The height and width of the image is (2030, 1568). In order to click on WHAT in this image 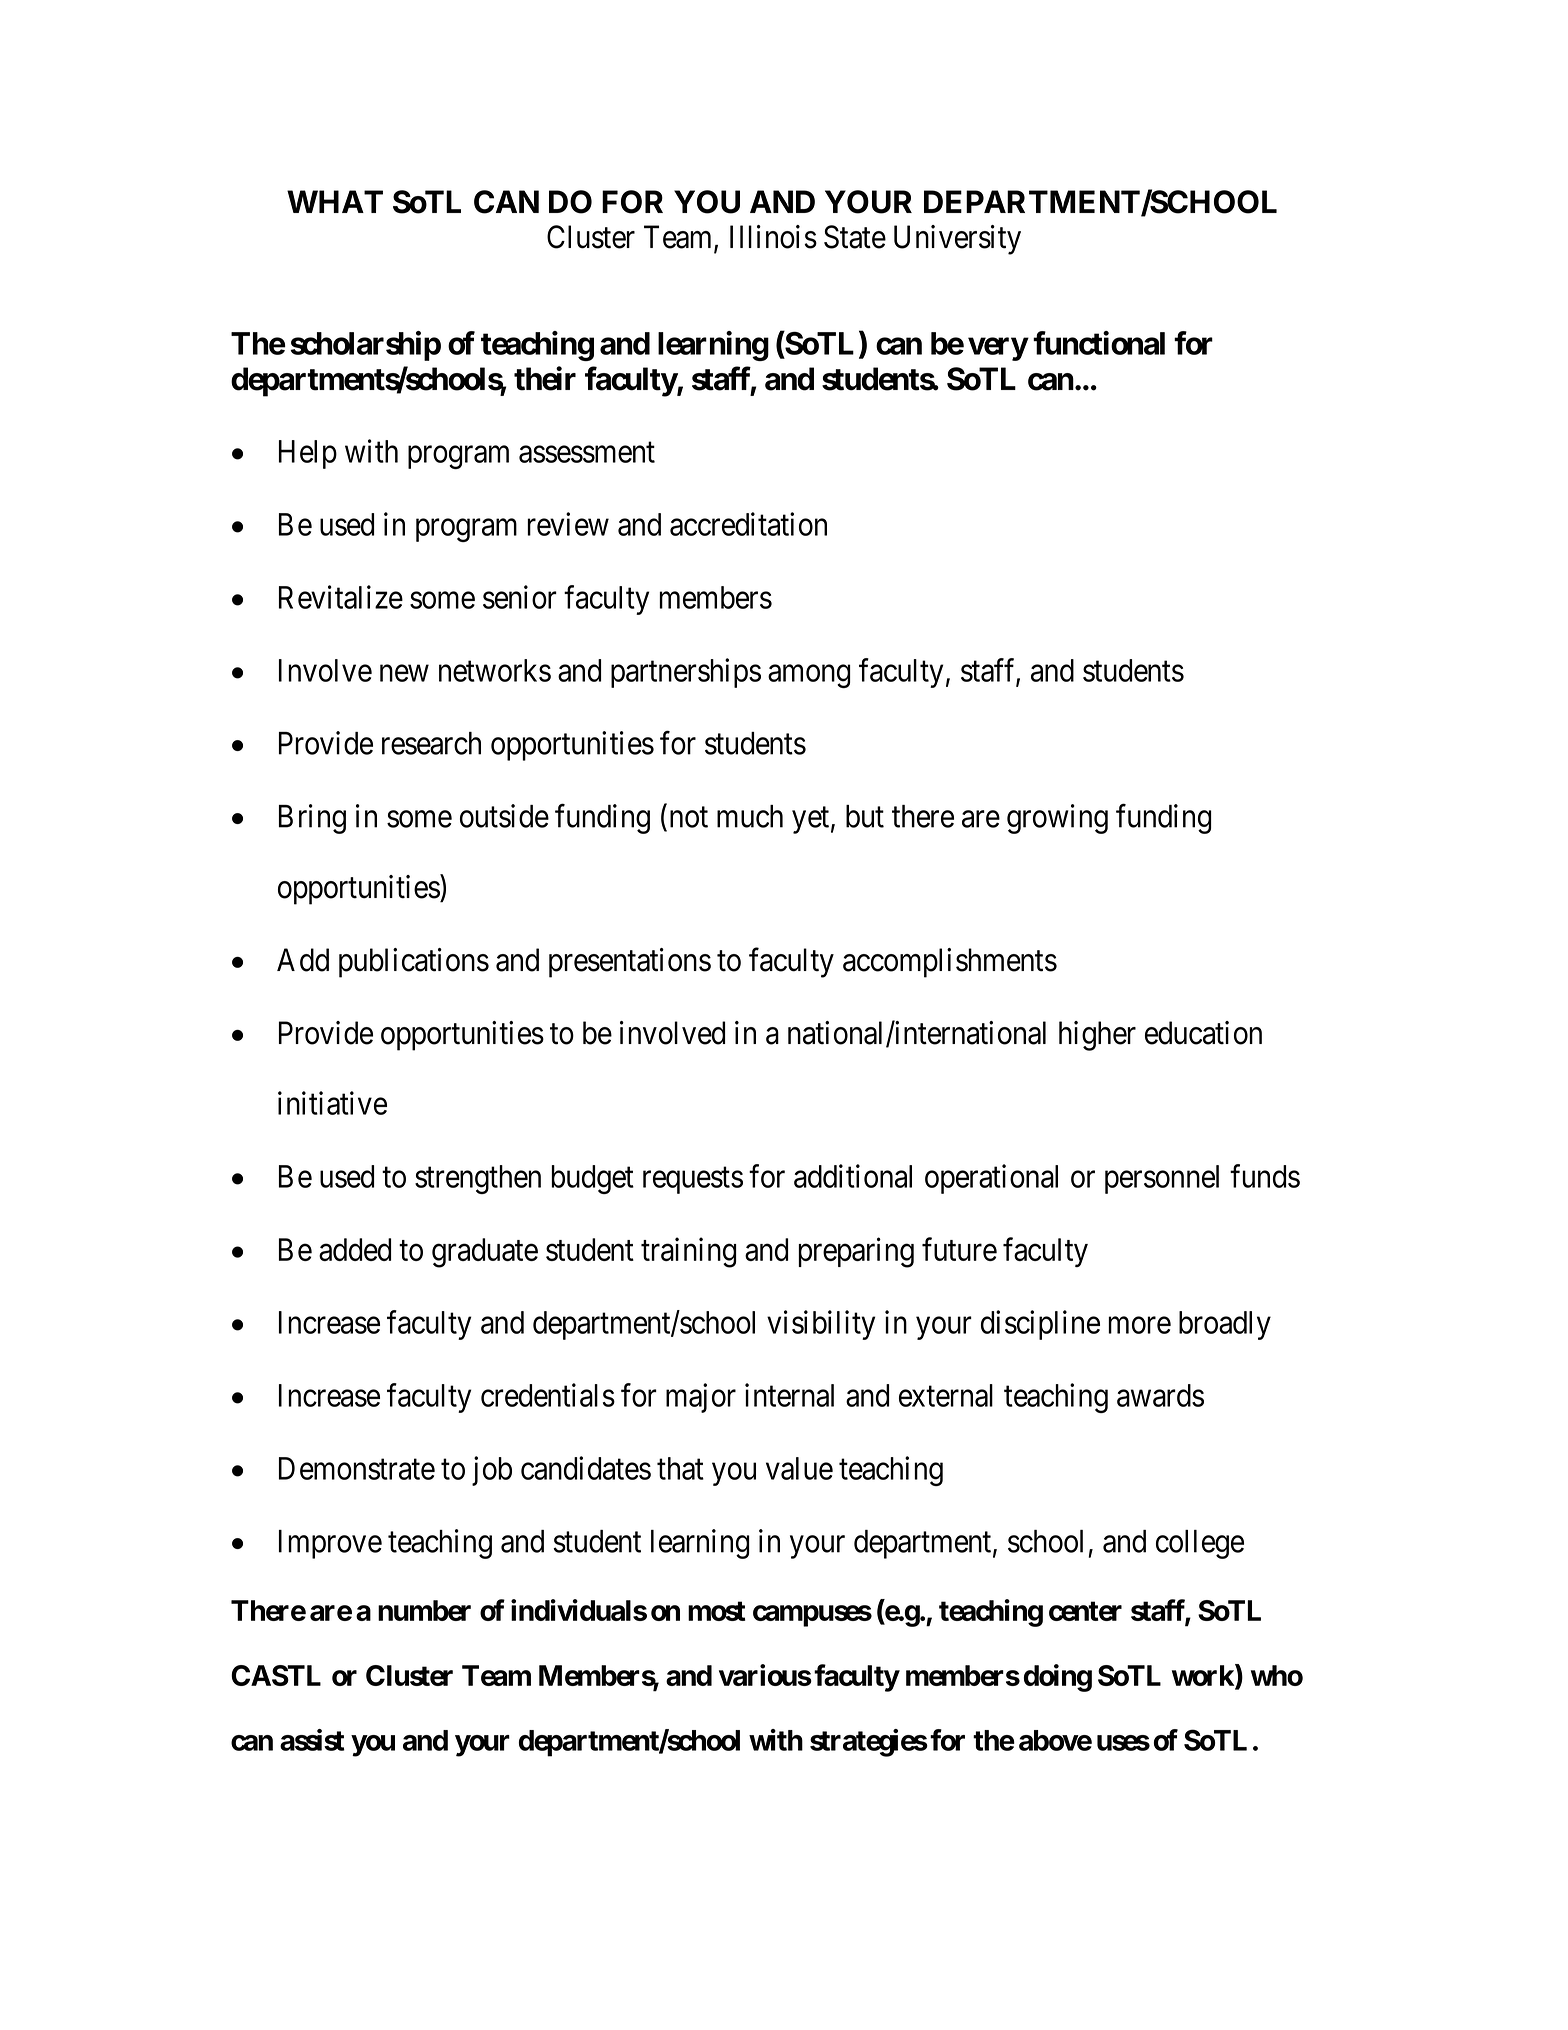, I will do `click(335, 201)`.
